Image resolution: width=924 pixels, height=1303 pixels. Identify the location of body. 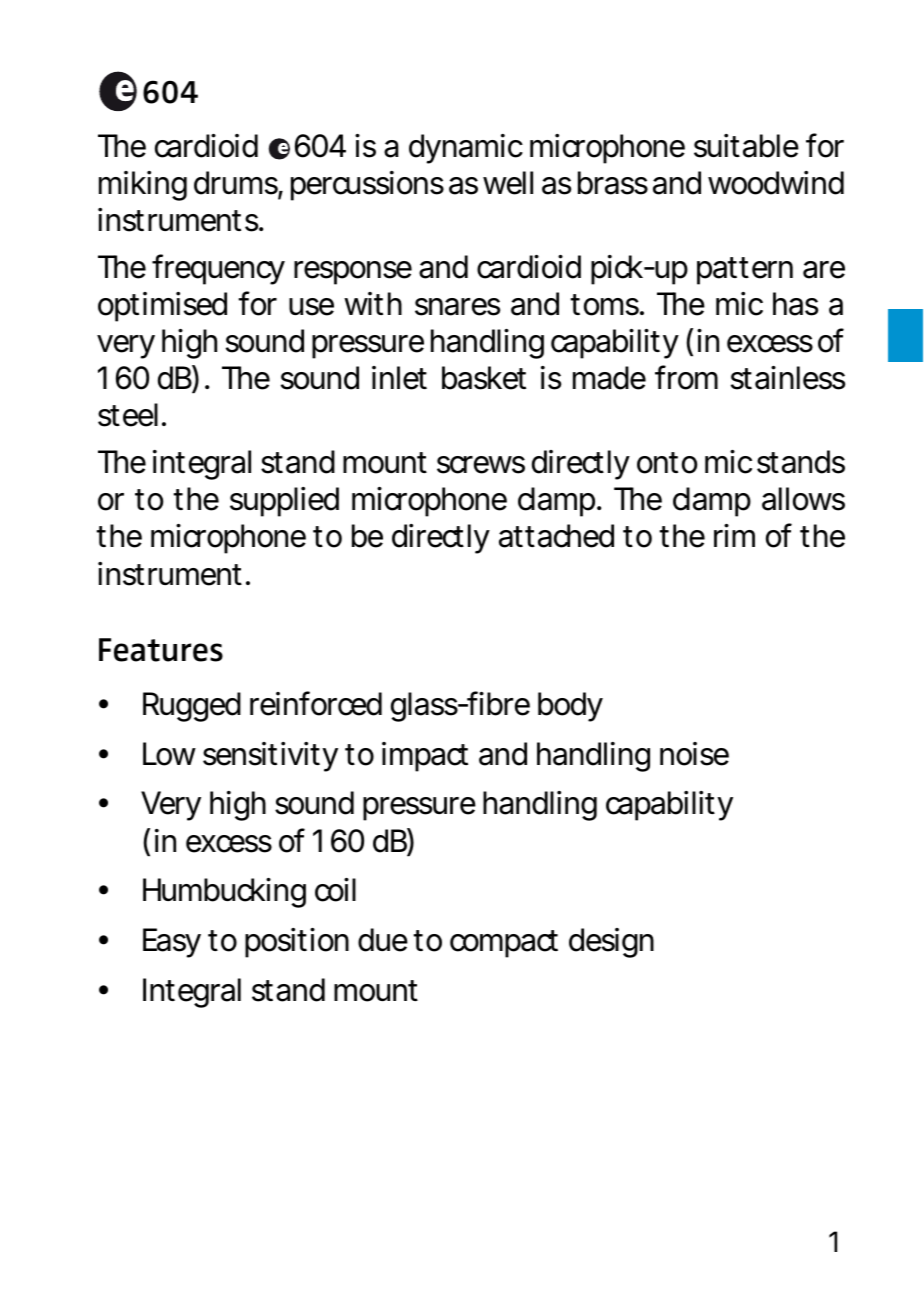
(570, 707).
